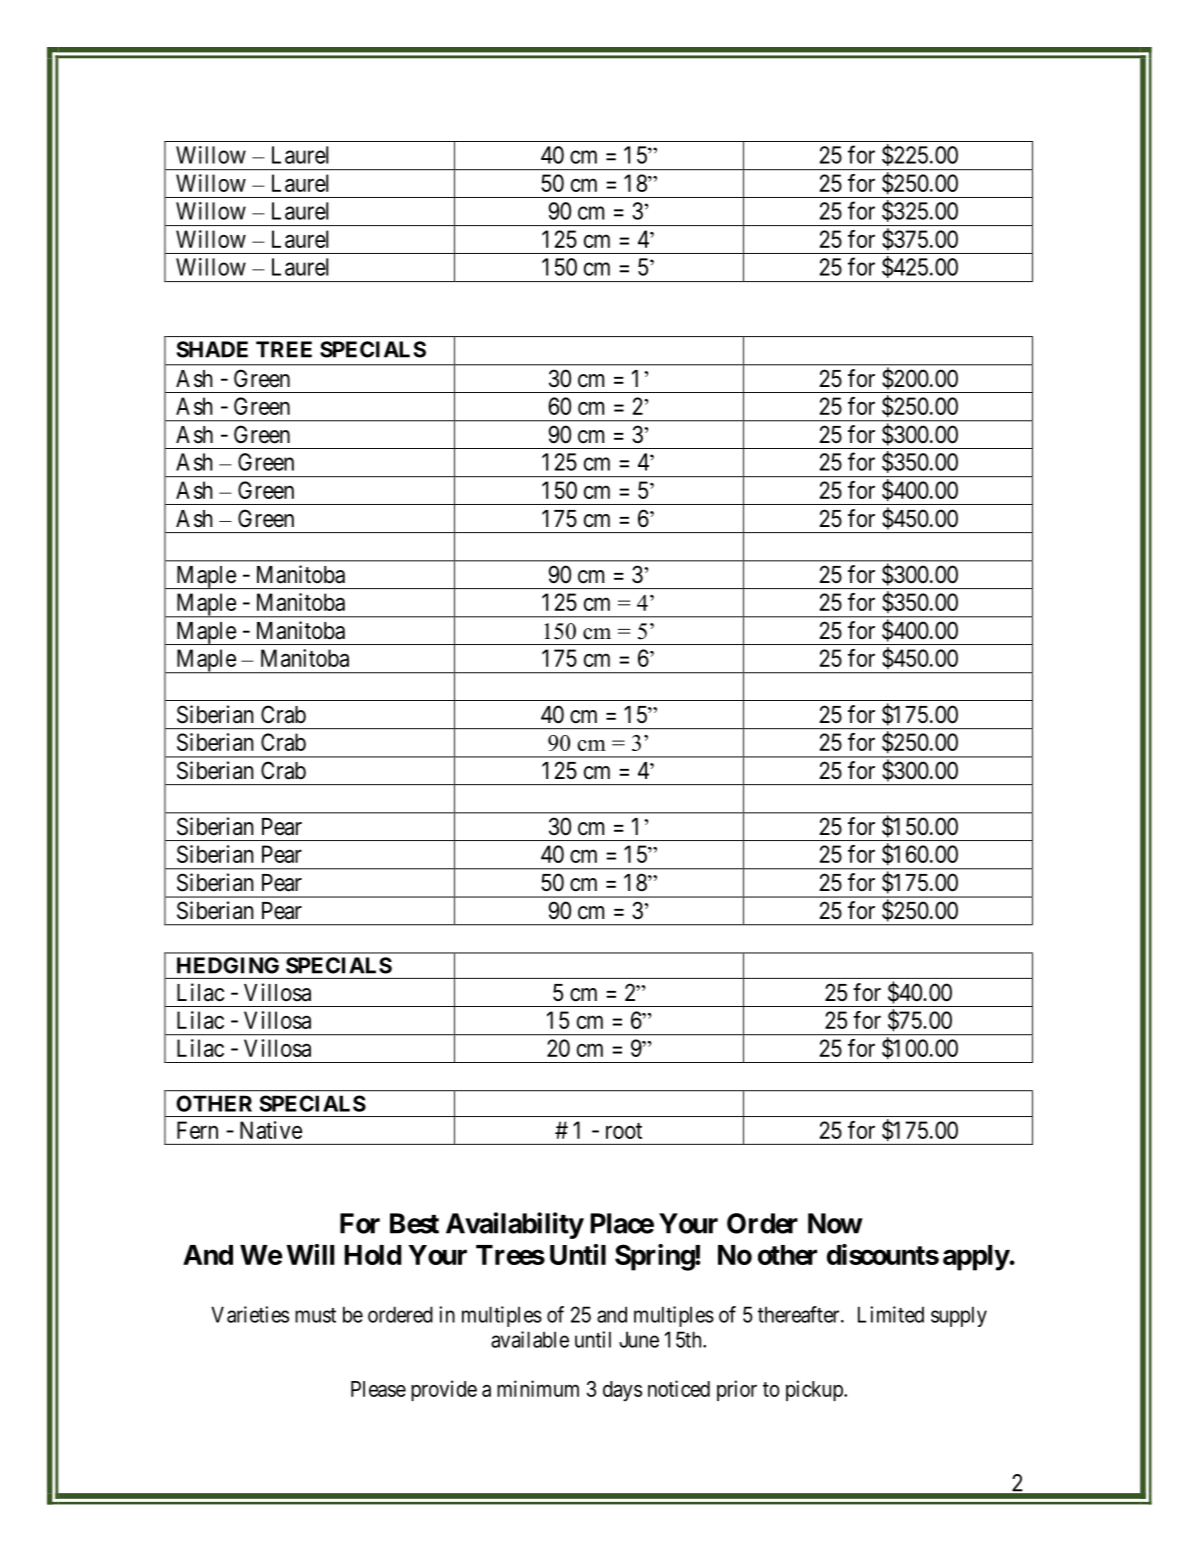 The width and height of the page is (1198, 1551). Describe the element at coordinates (228, 965) in the page. I see `HEDGING` at that location.
